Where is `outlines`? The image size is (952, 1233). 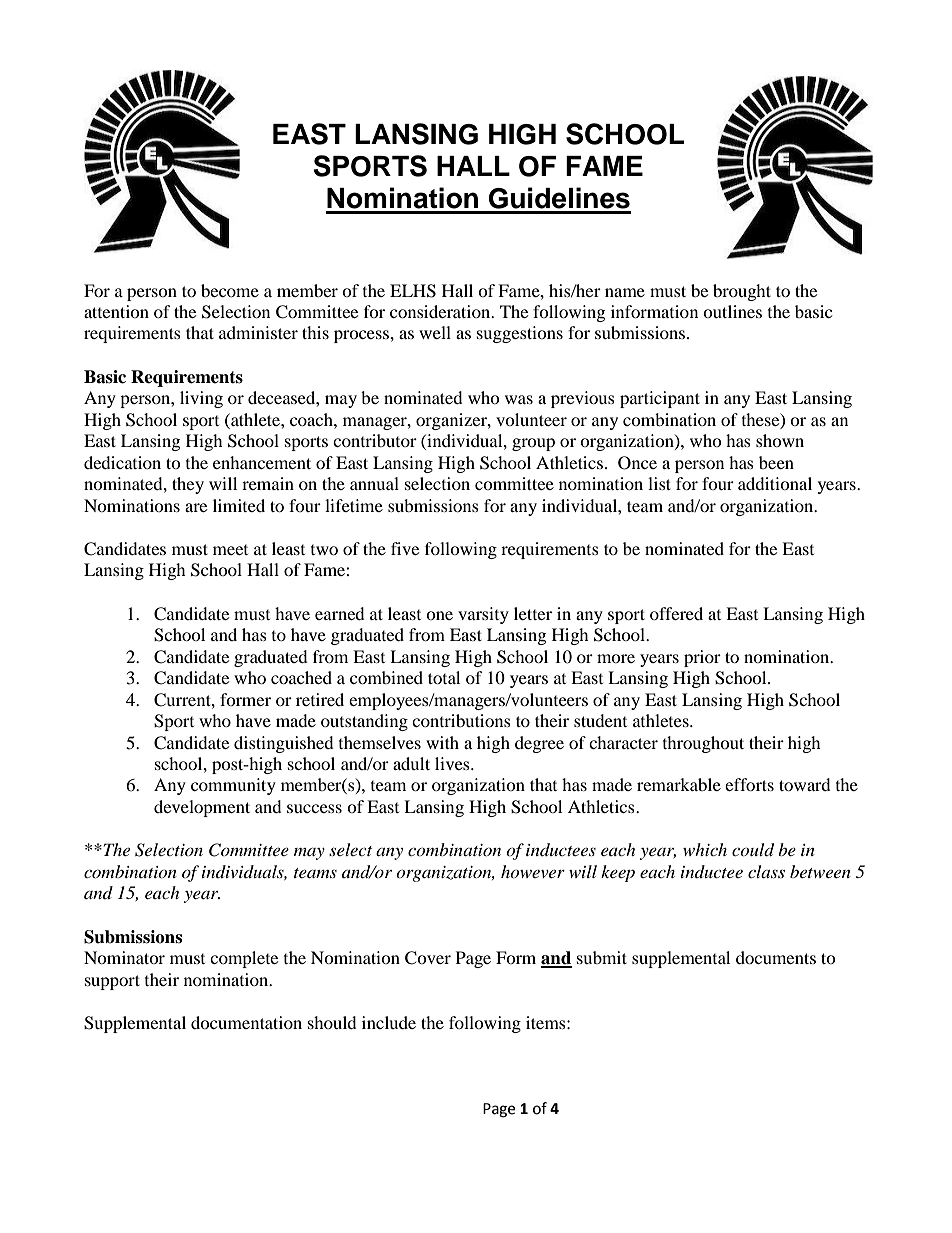 outlines is located at coordinates (732, 311).
